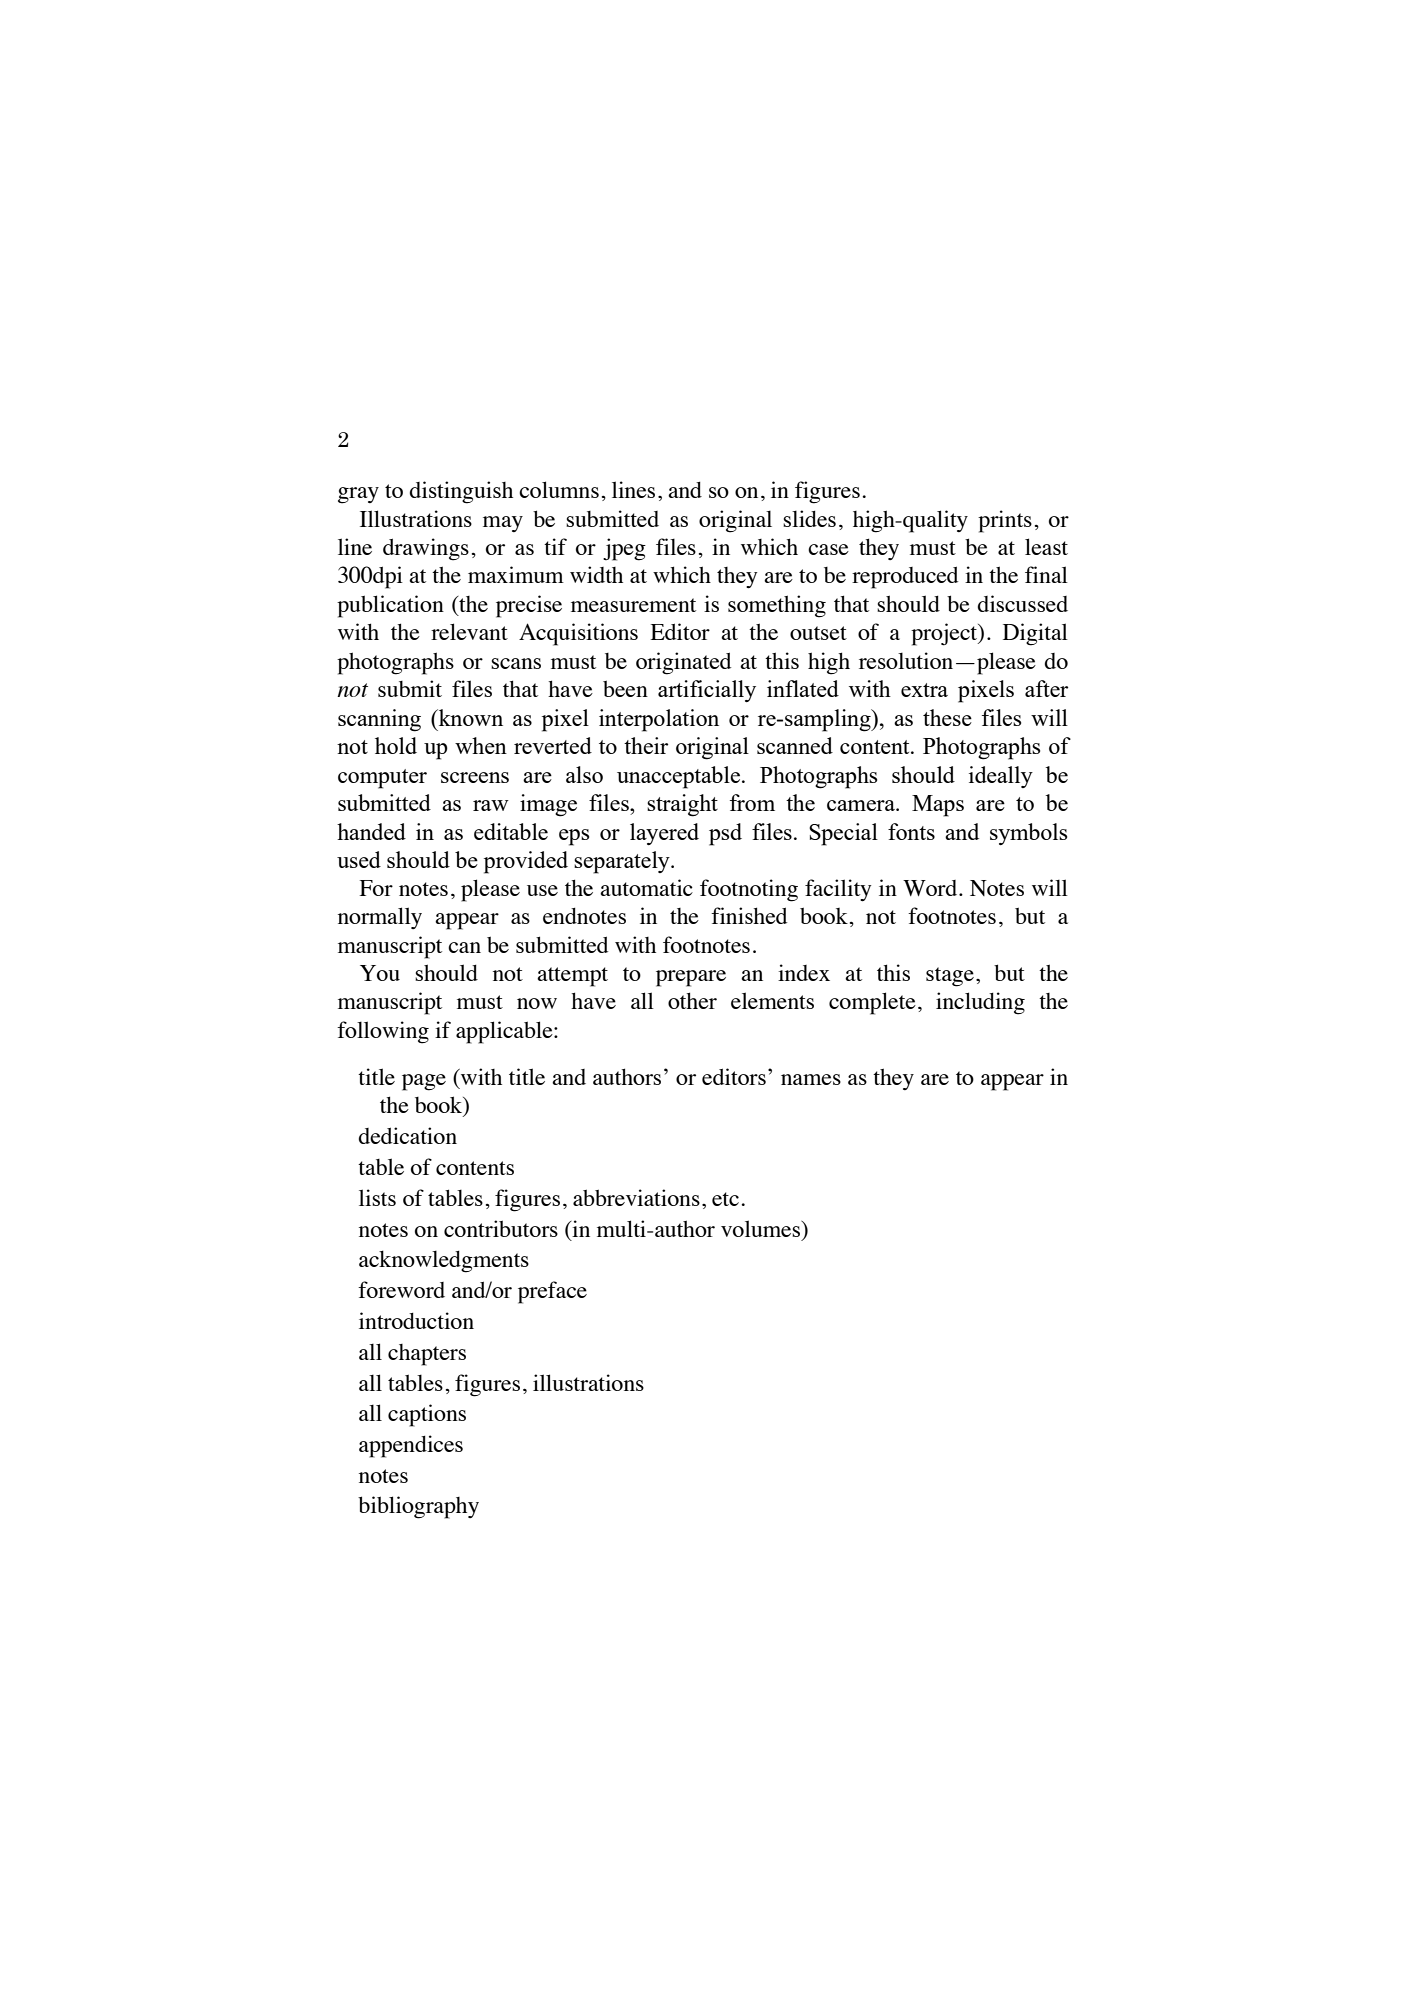 This screenshot has height=1993, width=1408. Describe the element at coordinates (444, 1261) in the screenshot. I see `acknowledgments` at that location.
